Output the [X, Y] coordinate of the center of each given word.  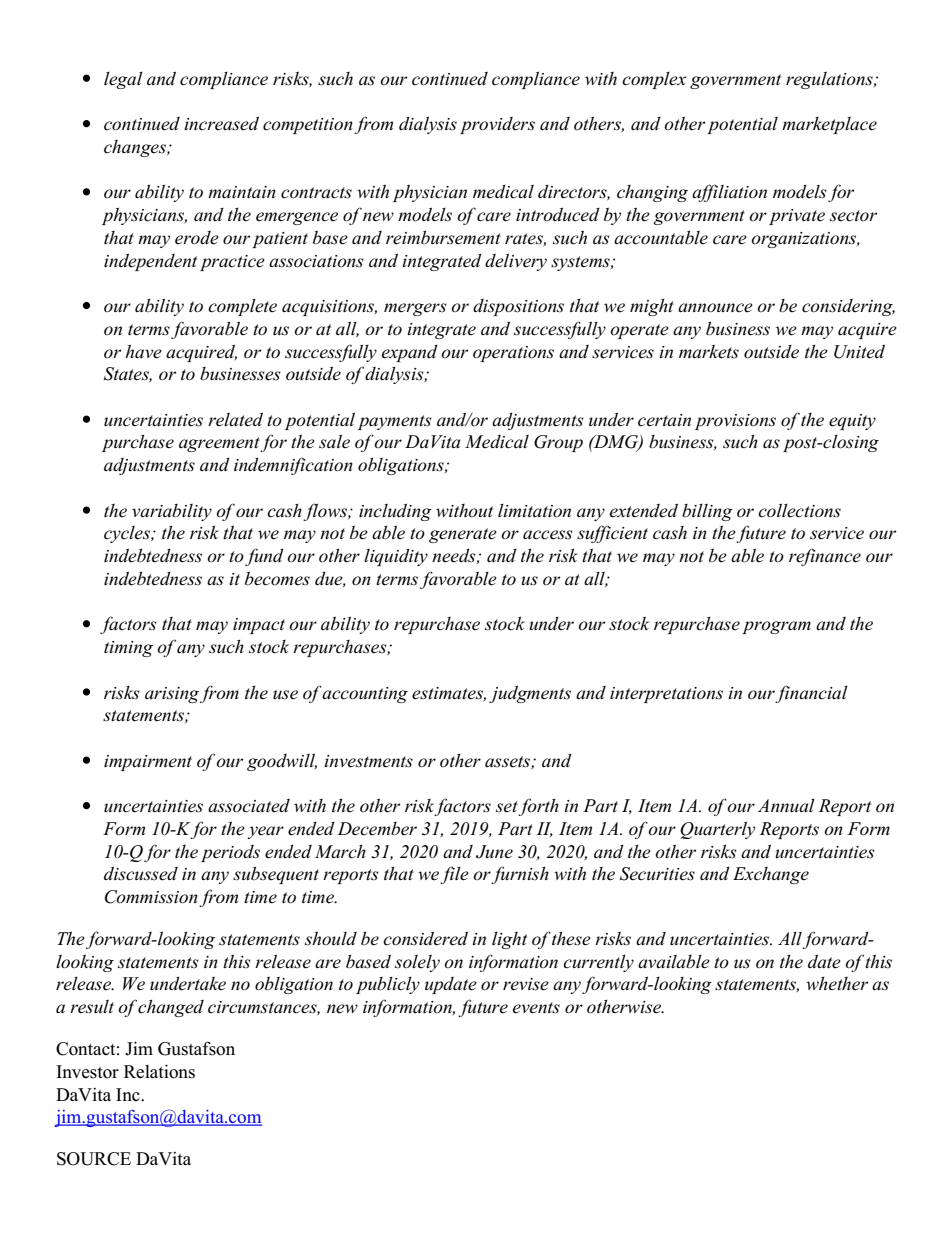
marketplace [829, 125]
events [536, 1008]
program [776, 627]
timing [128, 649]
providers [497, 125]
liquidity [396, 557]
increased [221, 124]
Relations [159, 1071]
